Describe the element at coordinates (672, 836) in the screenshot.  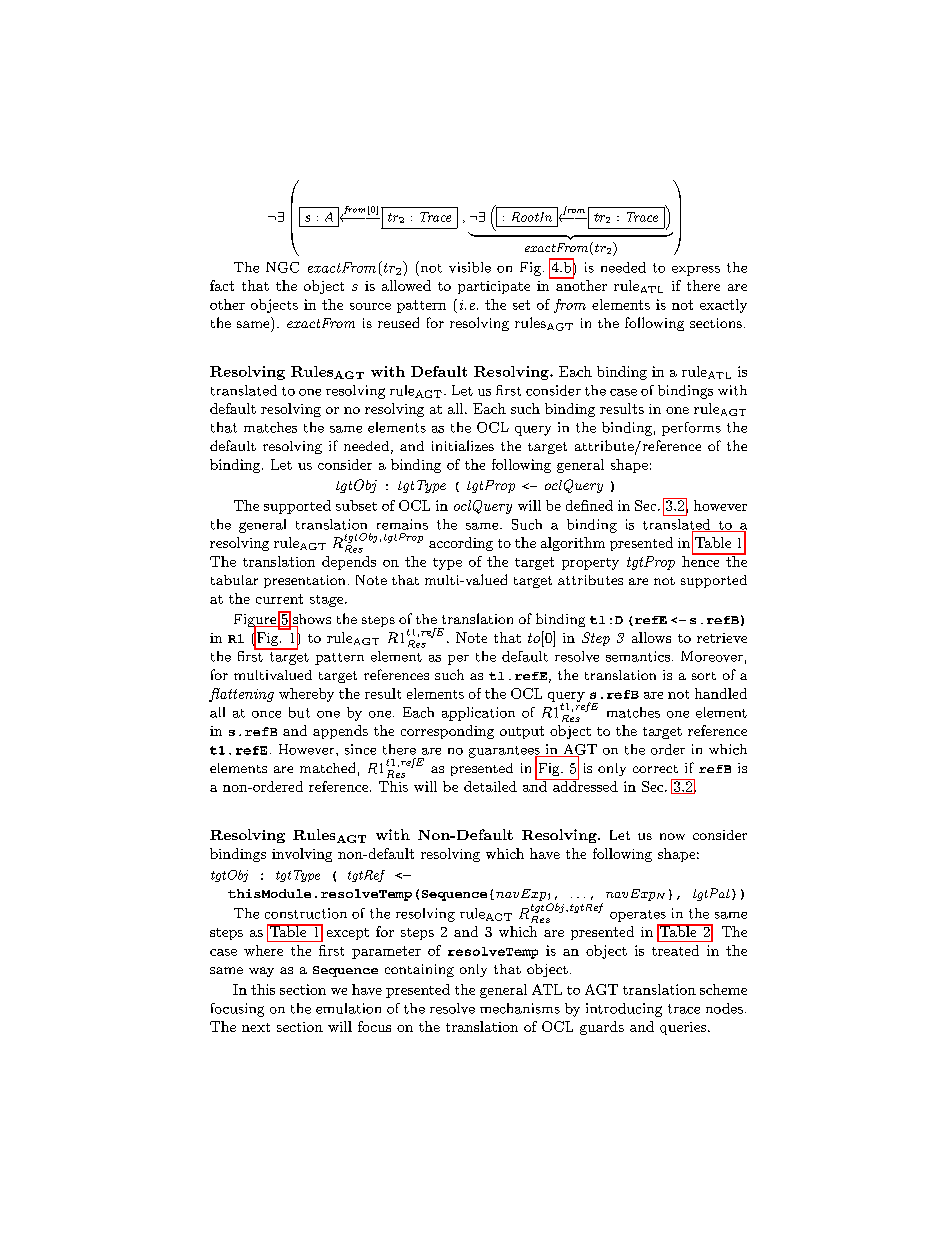
I see `now` at that location.
